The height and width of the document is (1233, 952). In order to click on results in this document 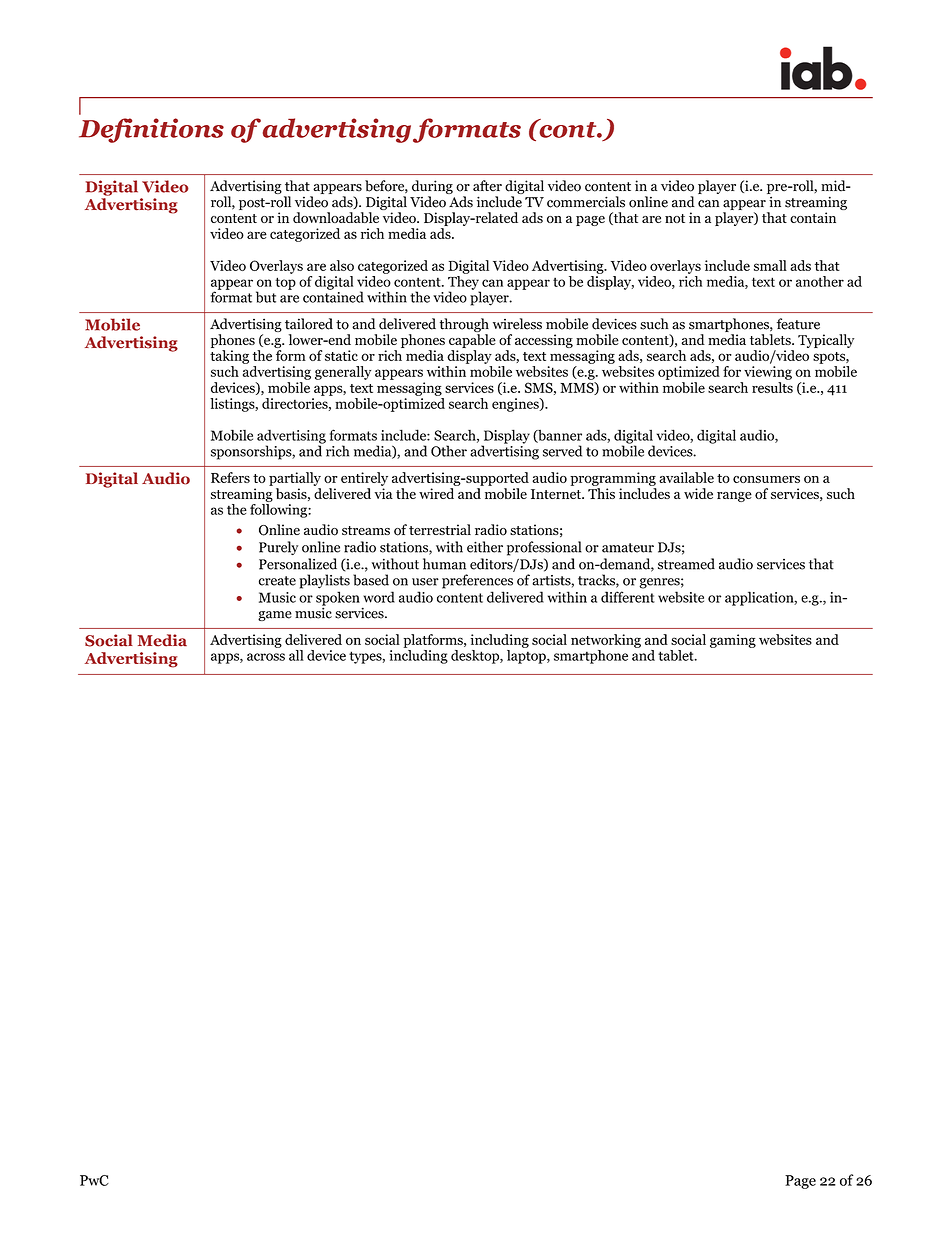, I will do `click(772, 387)`.
